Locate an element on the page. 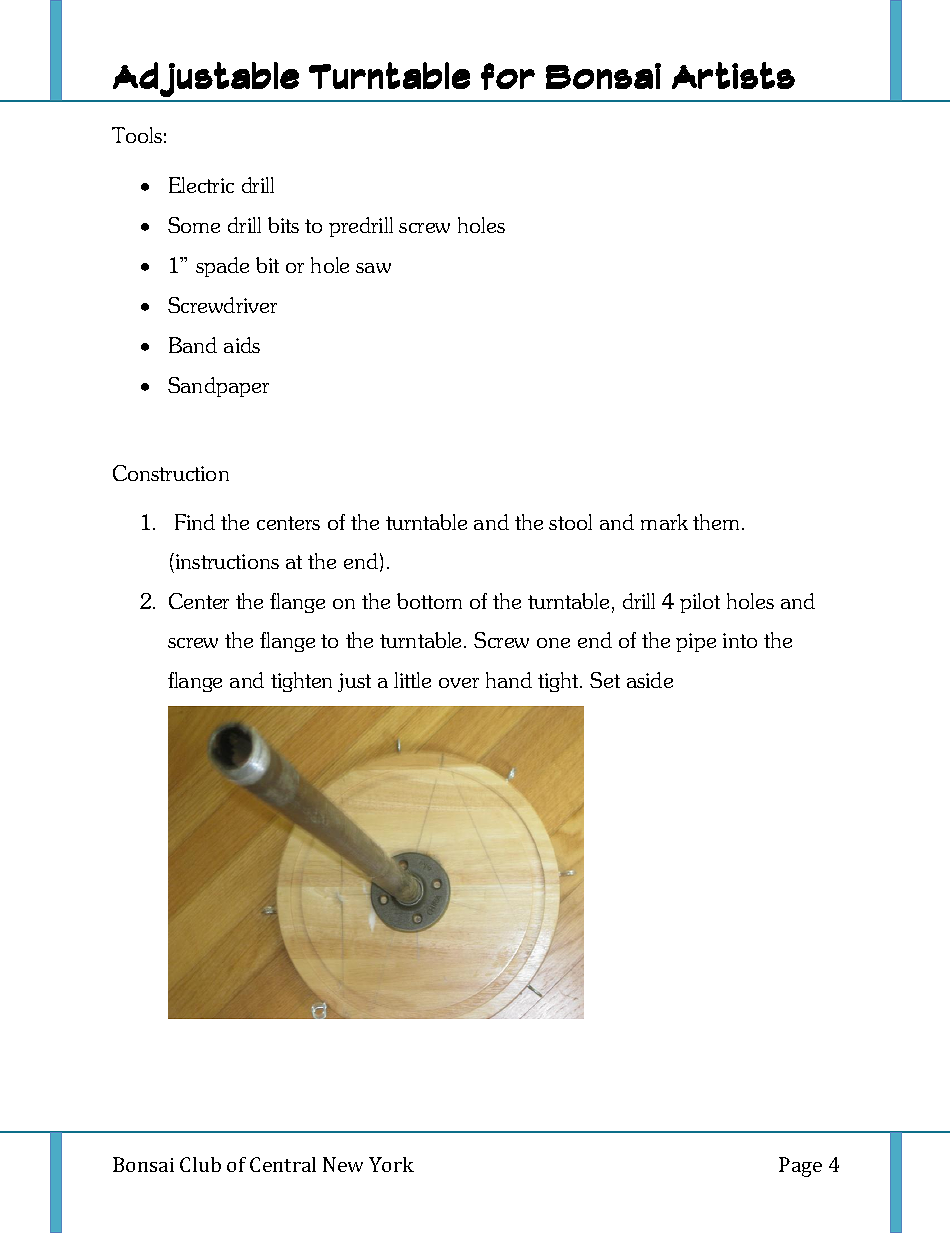 The height and width of the image is (1233, 952). just is located at coordinates (354, 682).
